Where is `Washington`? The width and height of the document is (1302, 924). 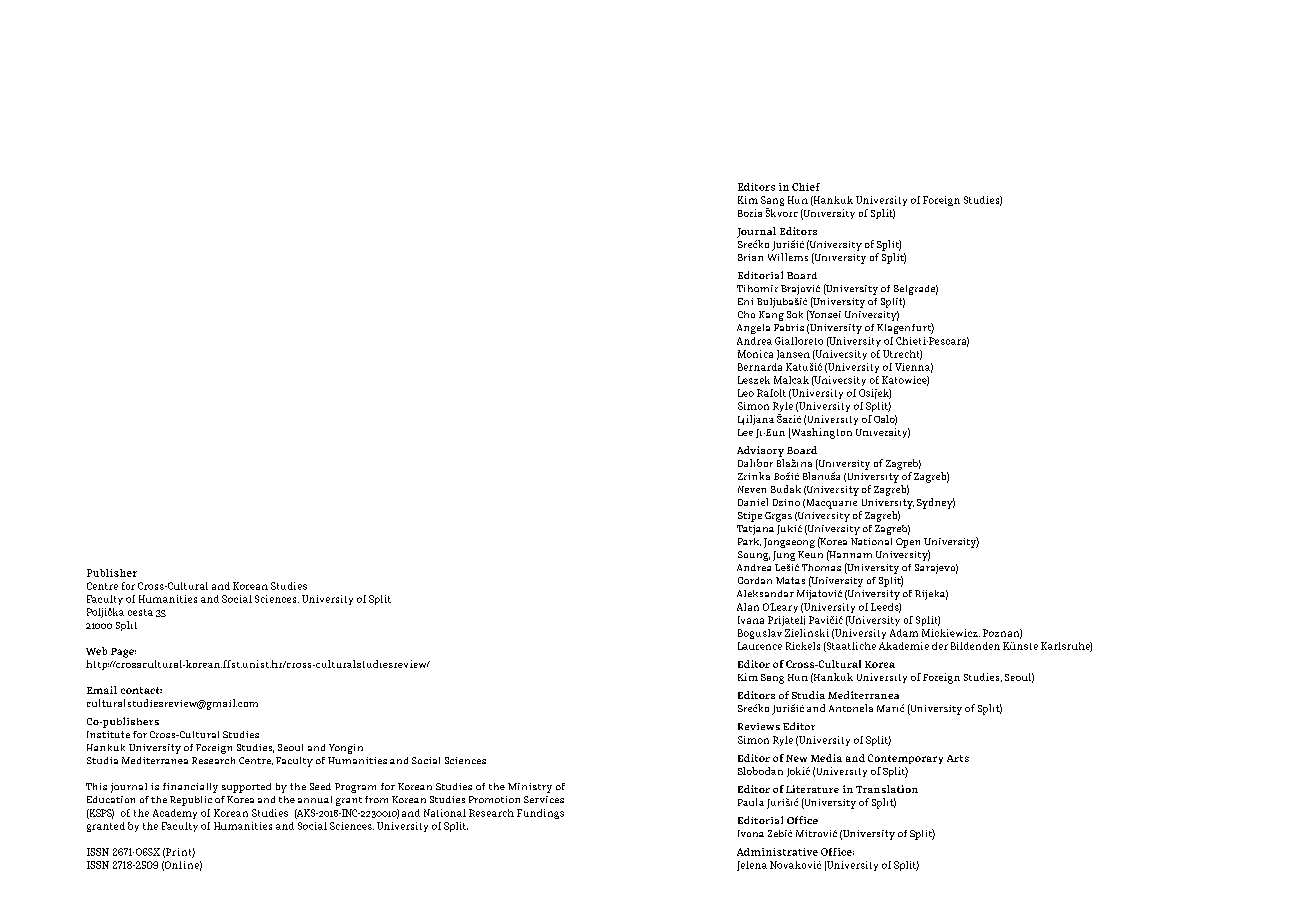
Washington is located at coordinates (820, 433).
